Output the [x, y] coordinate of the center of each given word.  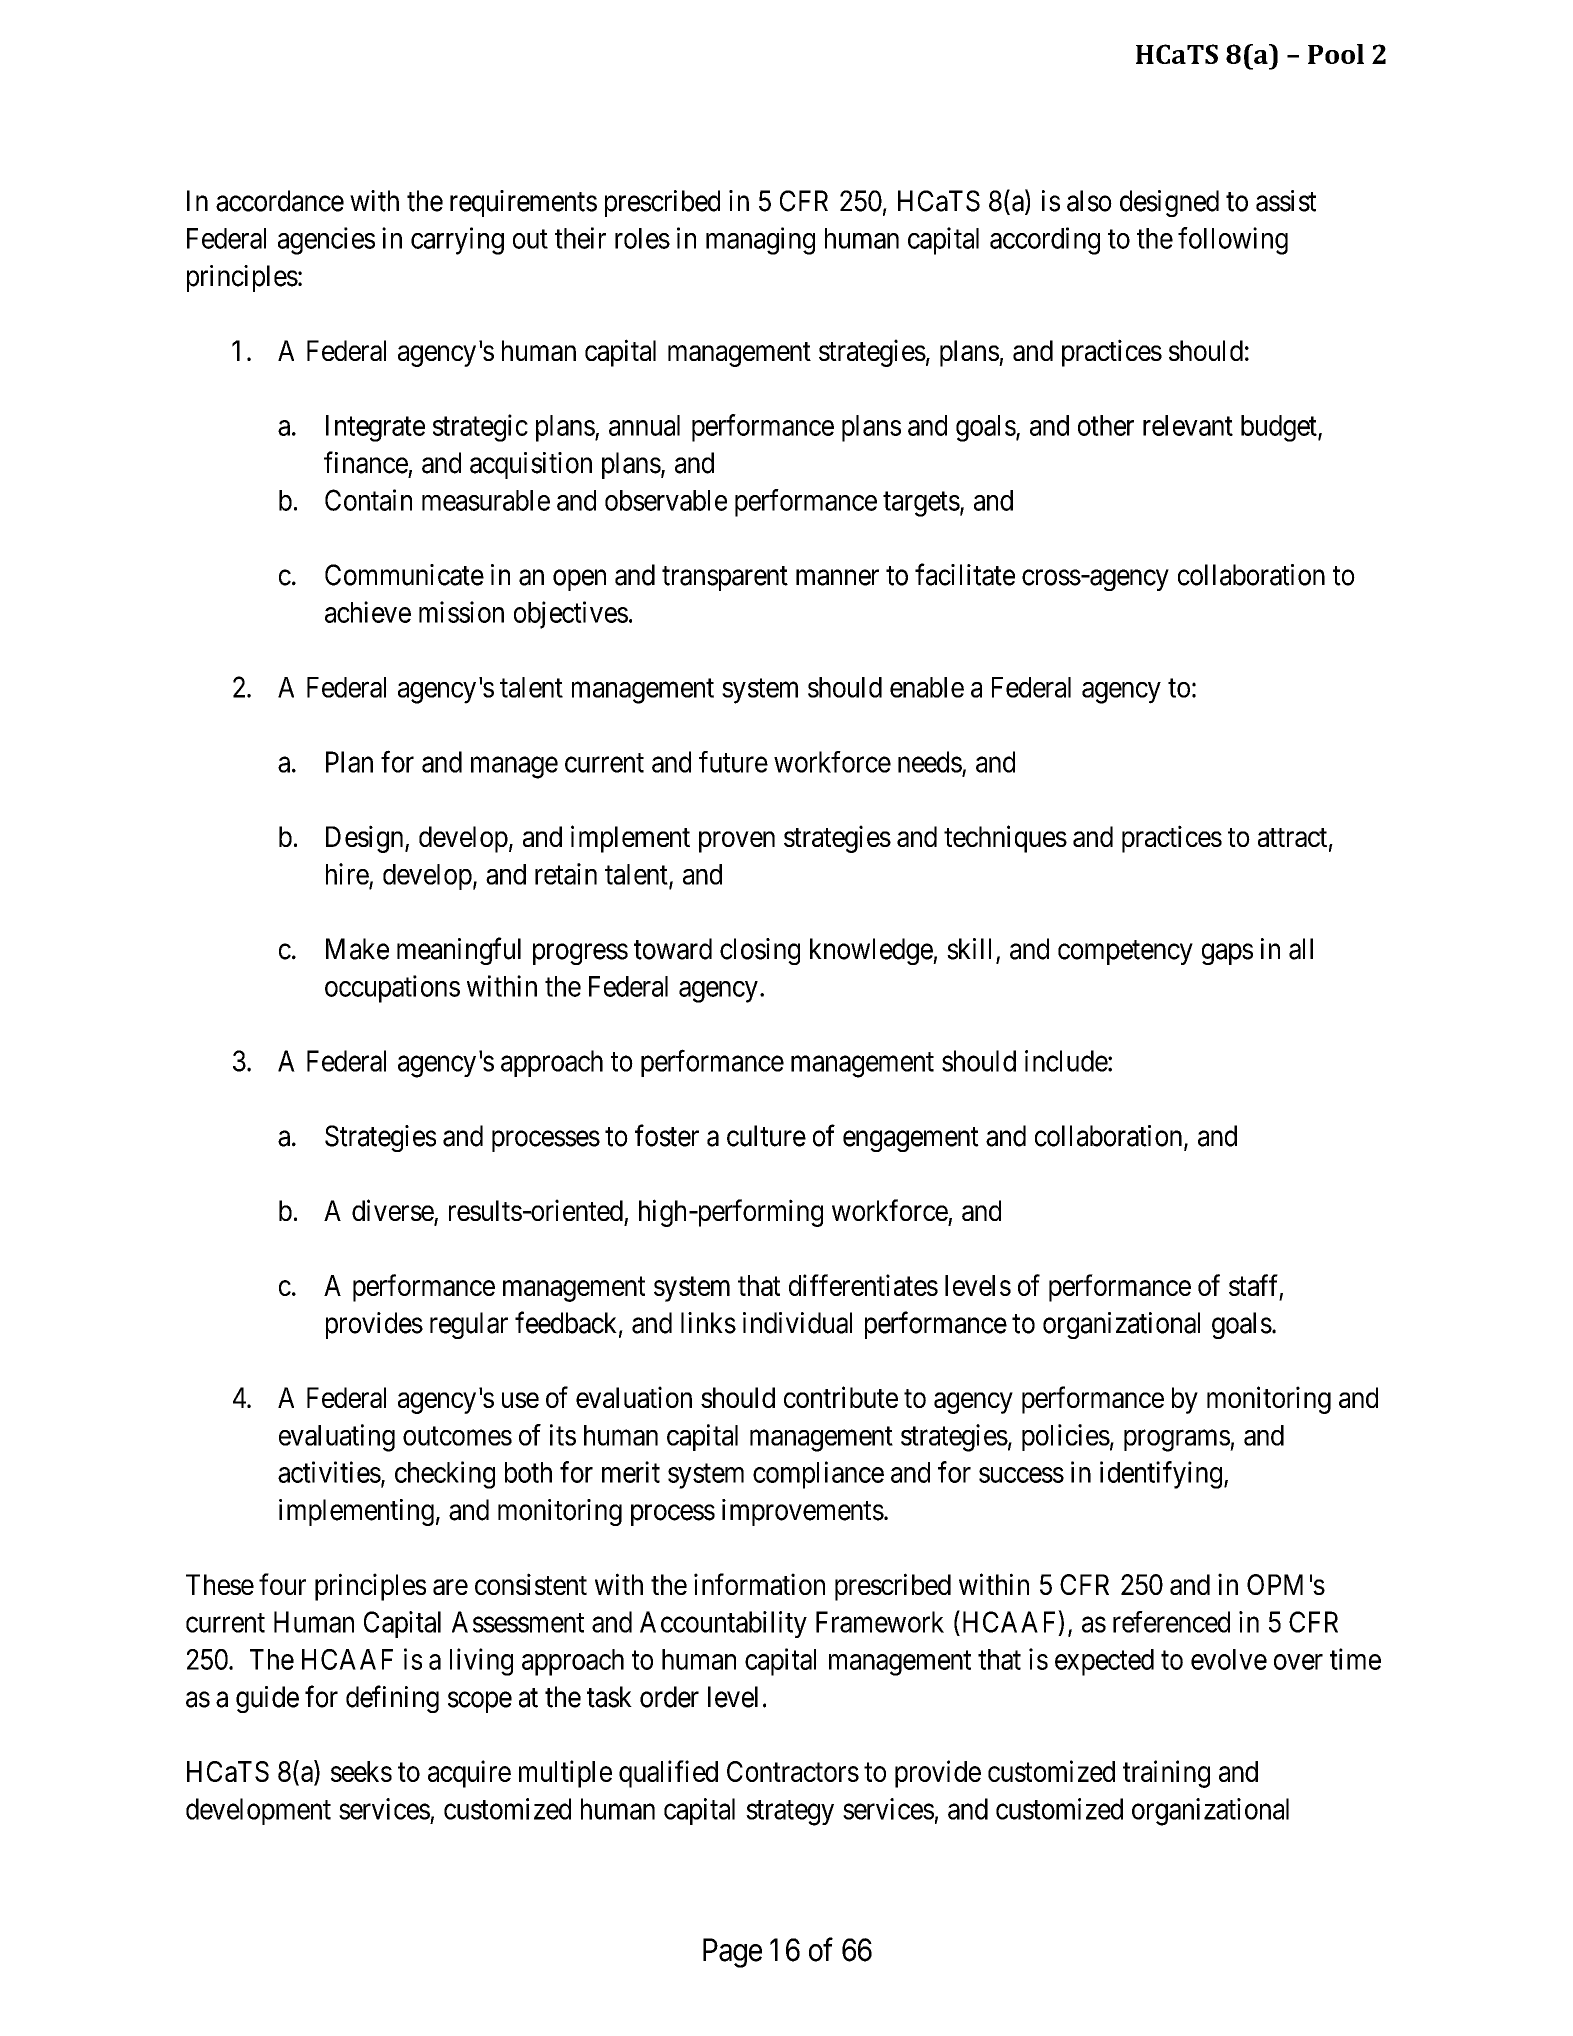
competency [1125, 952]
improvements [803, 1512]
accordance [280, 201]
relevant [1188, 425]
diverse [393, 1211]
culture [766, 1136]
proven [737, 842]
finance [366, 462]
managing [760, 241]
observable [666, 500]
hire [347, 874]
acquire [469, 1774]
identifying [1161, 1475]
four [282, 1584]
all [1301, 949]
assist [1286, 201]
